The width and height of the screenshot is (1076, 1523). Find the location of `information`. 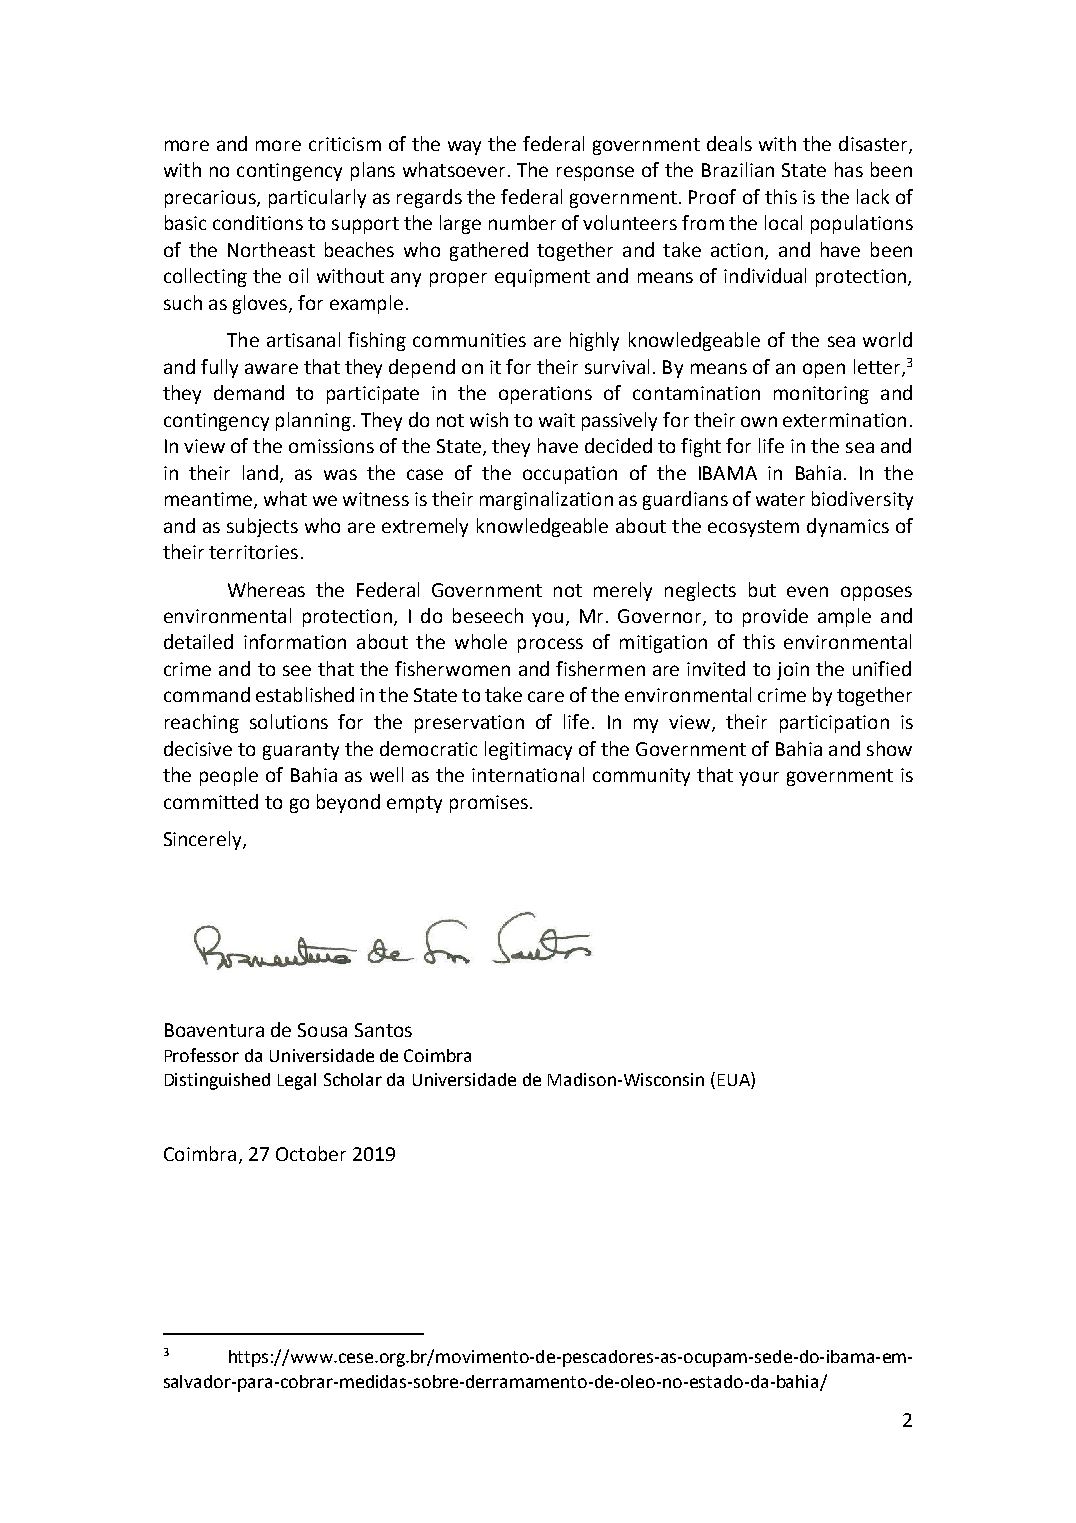

information is located at coordinates (295, 641).
